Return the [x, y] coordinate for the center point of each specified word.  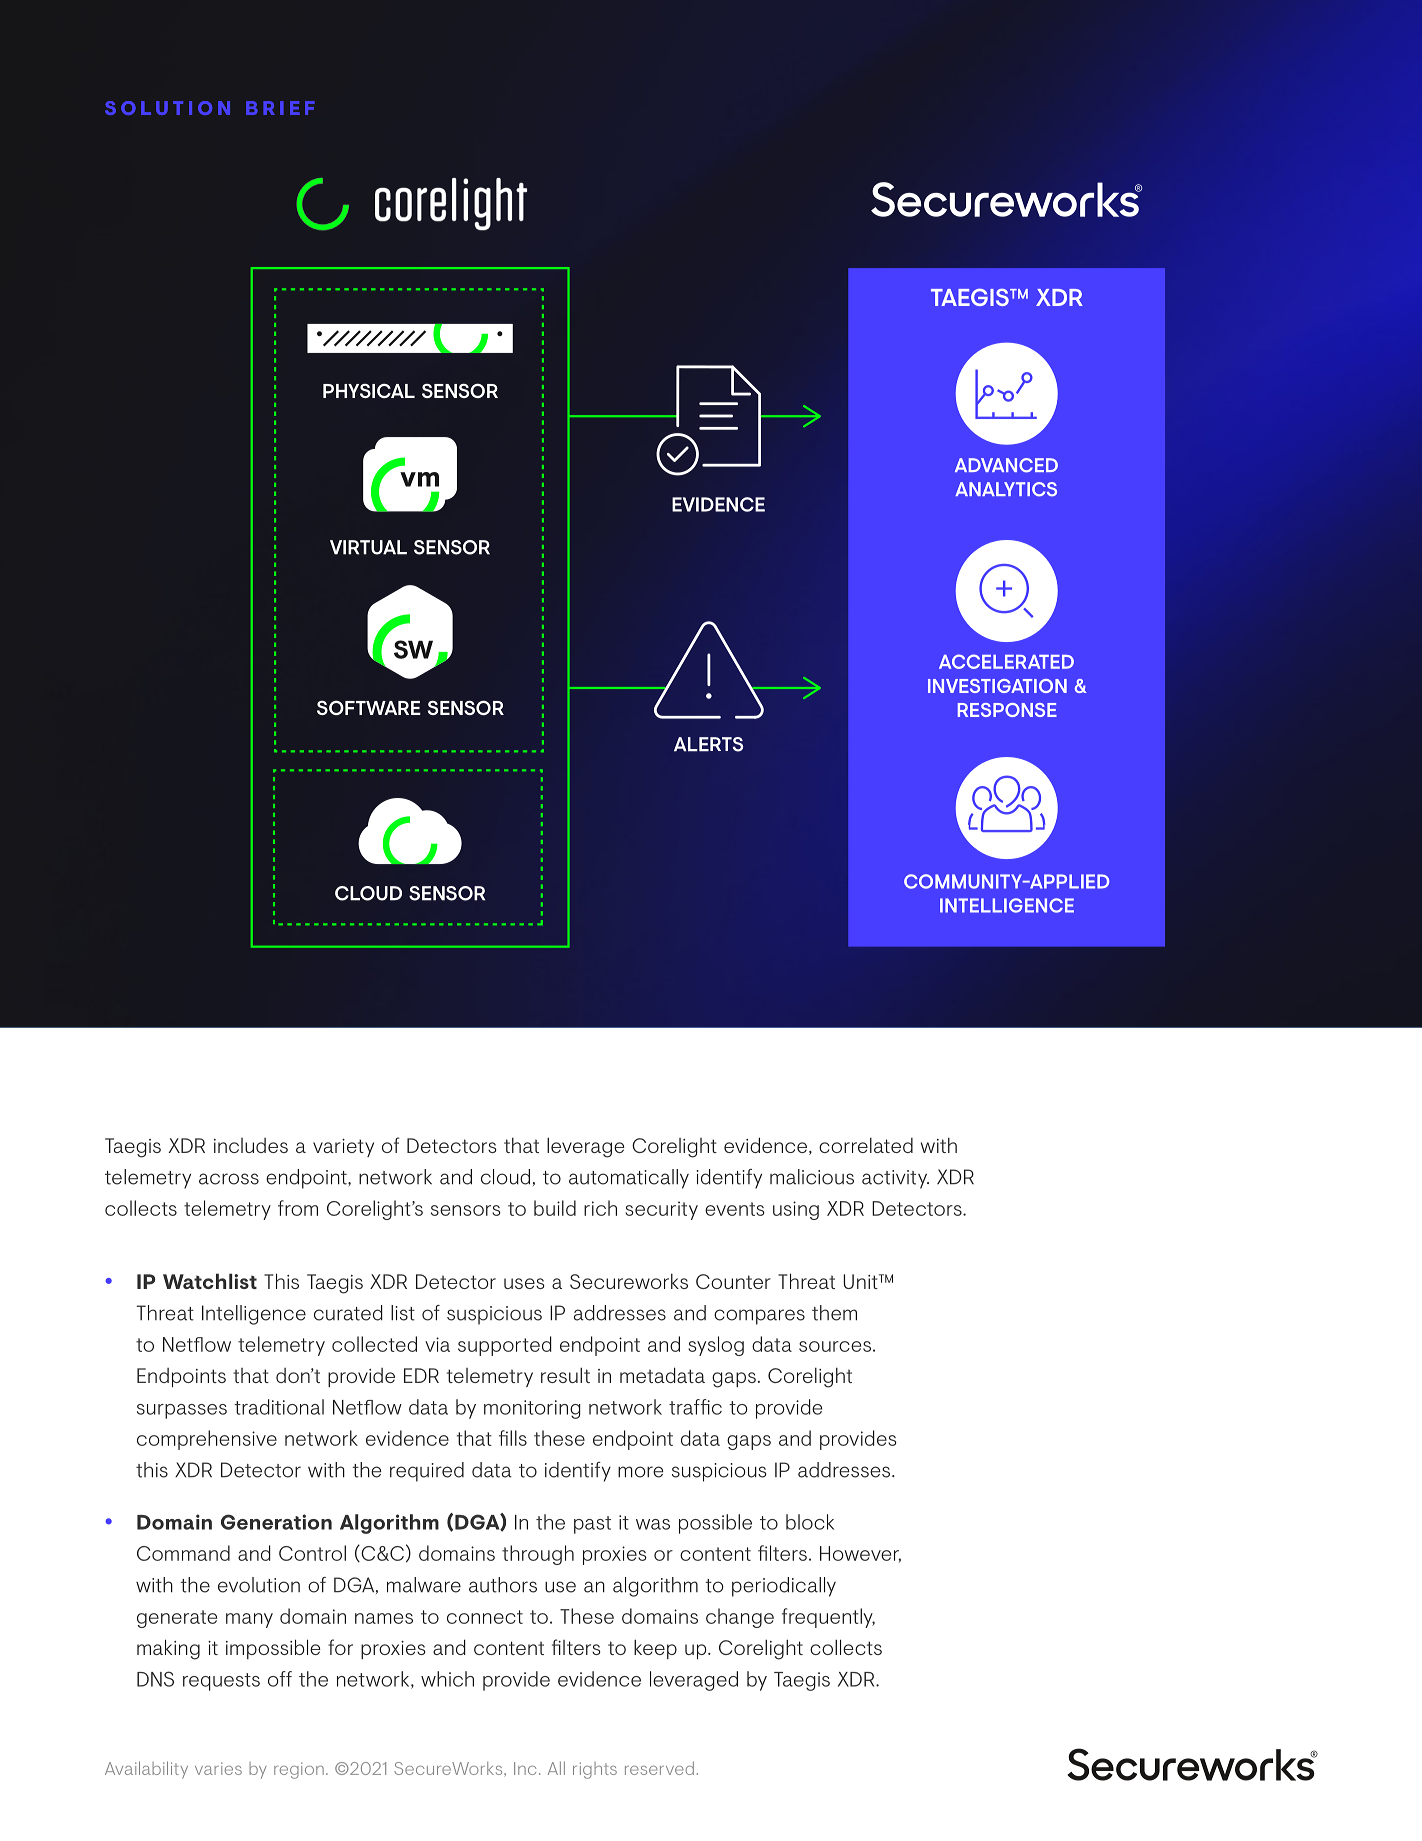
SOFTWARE [369, 707]
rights [595, 1770]
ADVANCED [1006, 465]
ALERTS [708, 744]
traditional [279, 1407]
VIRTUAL [368, 547]
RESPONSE [1007, 710]
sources [835, 1346]
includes [251, 1145]
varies [218, 1768]
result [565, 1375]
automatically [629, 1179]
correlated [866, 1145]
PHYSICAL [369, 390]
